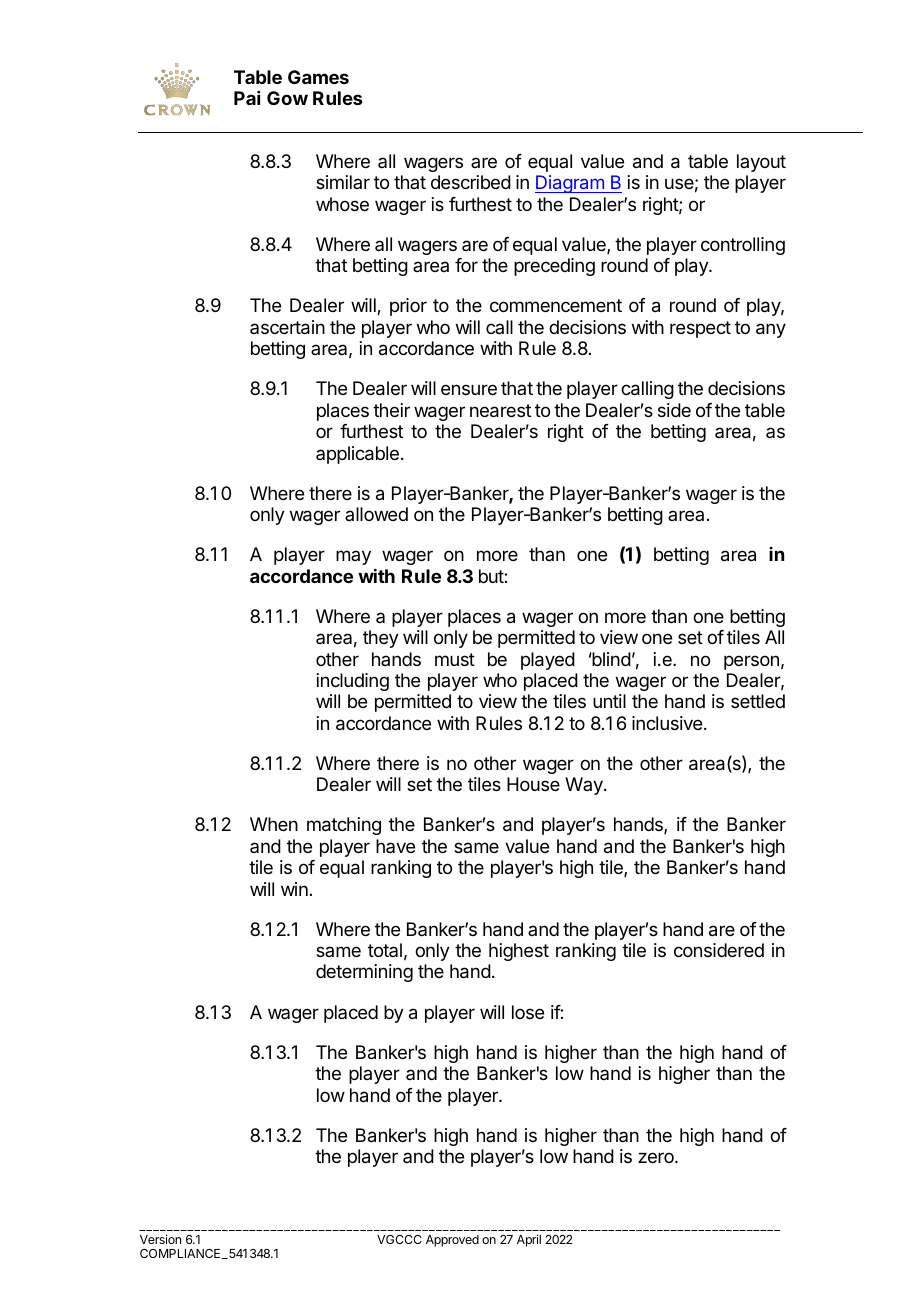 This screenshot has height=1308, width=924. What do you see at coordinates (452, 1241) in the screenshot?
I see `Approved` at bounding box center [452, 1241].
